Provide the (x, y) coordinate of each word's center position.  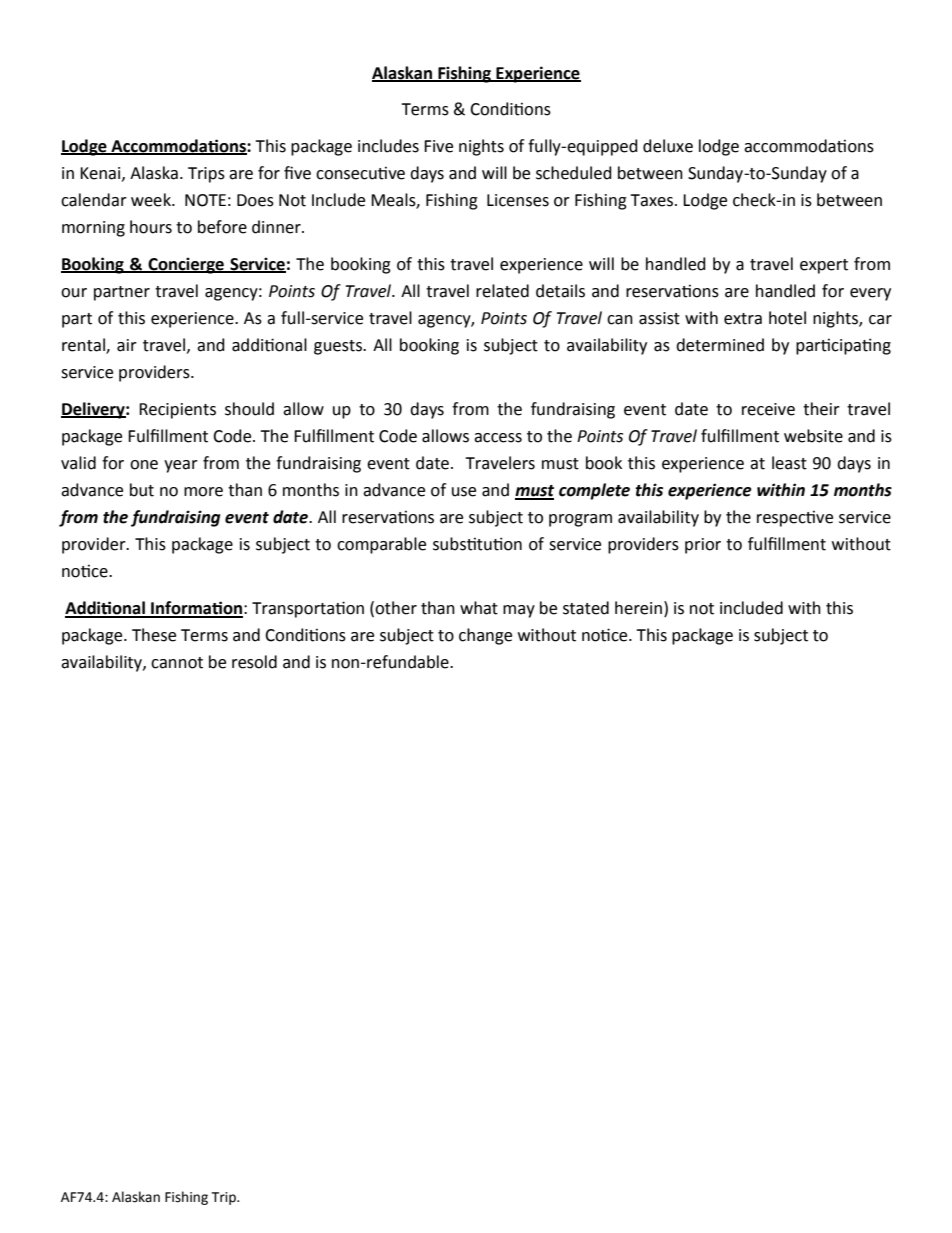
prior (703, 546)
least (789, 463)
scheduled (574, 173)
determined (720, 345)
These (154, 635)
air (127, 345)
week (152, 200)
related (502, 291)
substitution (477, 544)
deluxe (668, 146)
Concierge (186, 265)
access (498, 438)
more (203, 492)
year (181, 466)
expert (824, 266)
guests (339, 347)
